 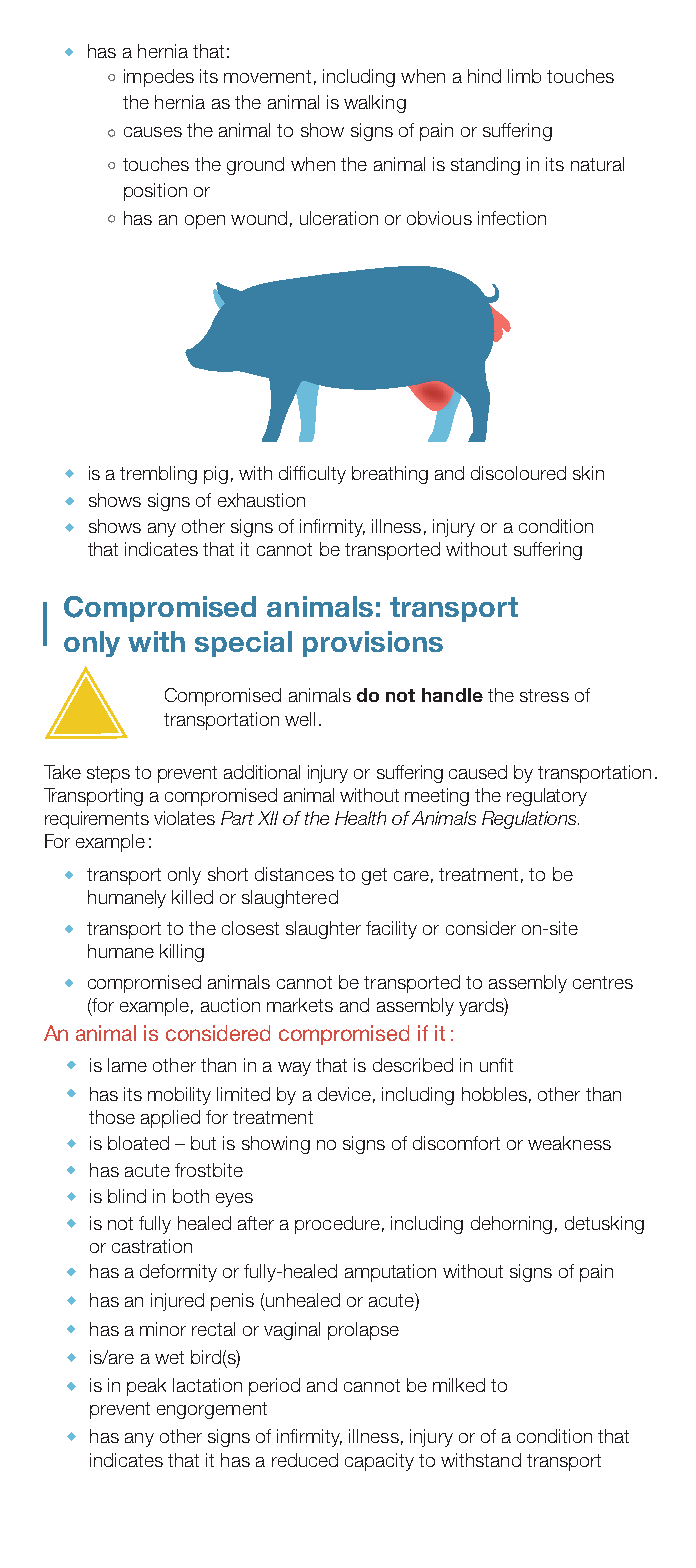 I want to click on steps, so click(x=108, y=774).
